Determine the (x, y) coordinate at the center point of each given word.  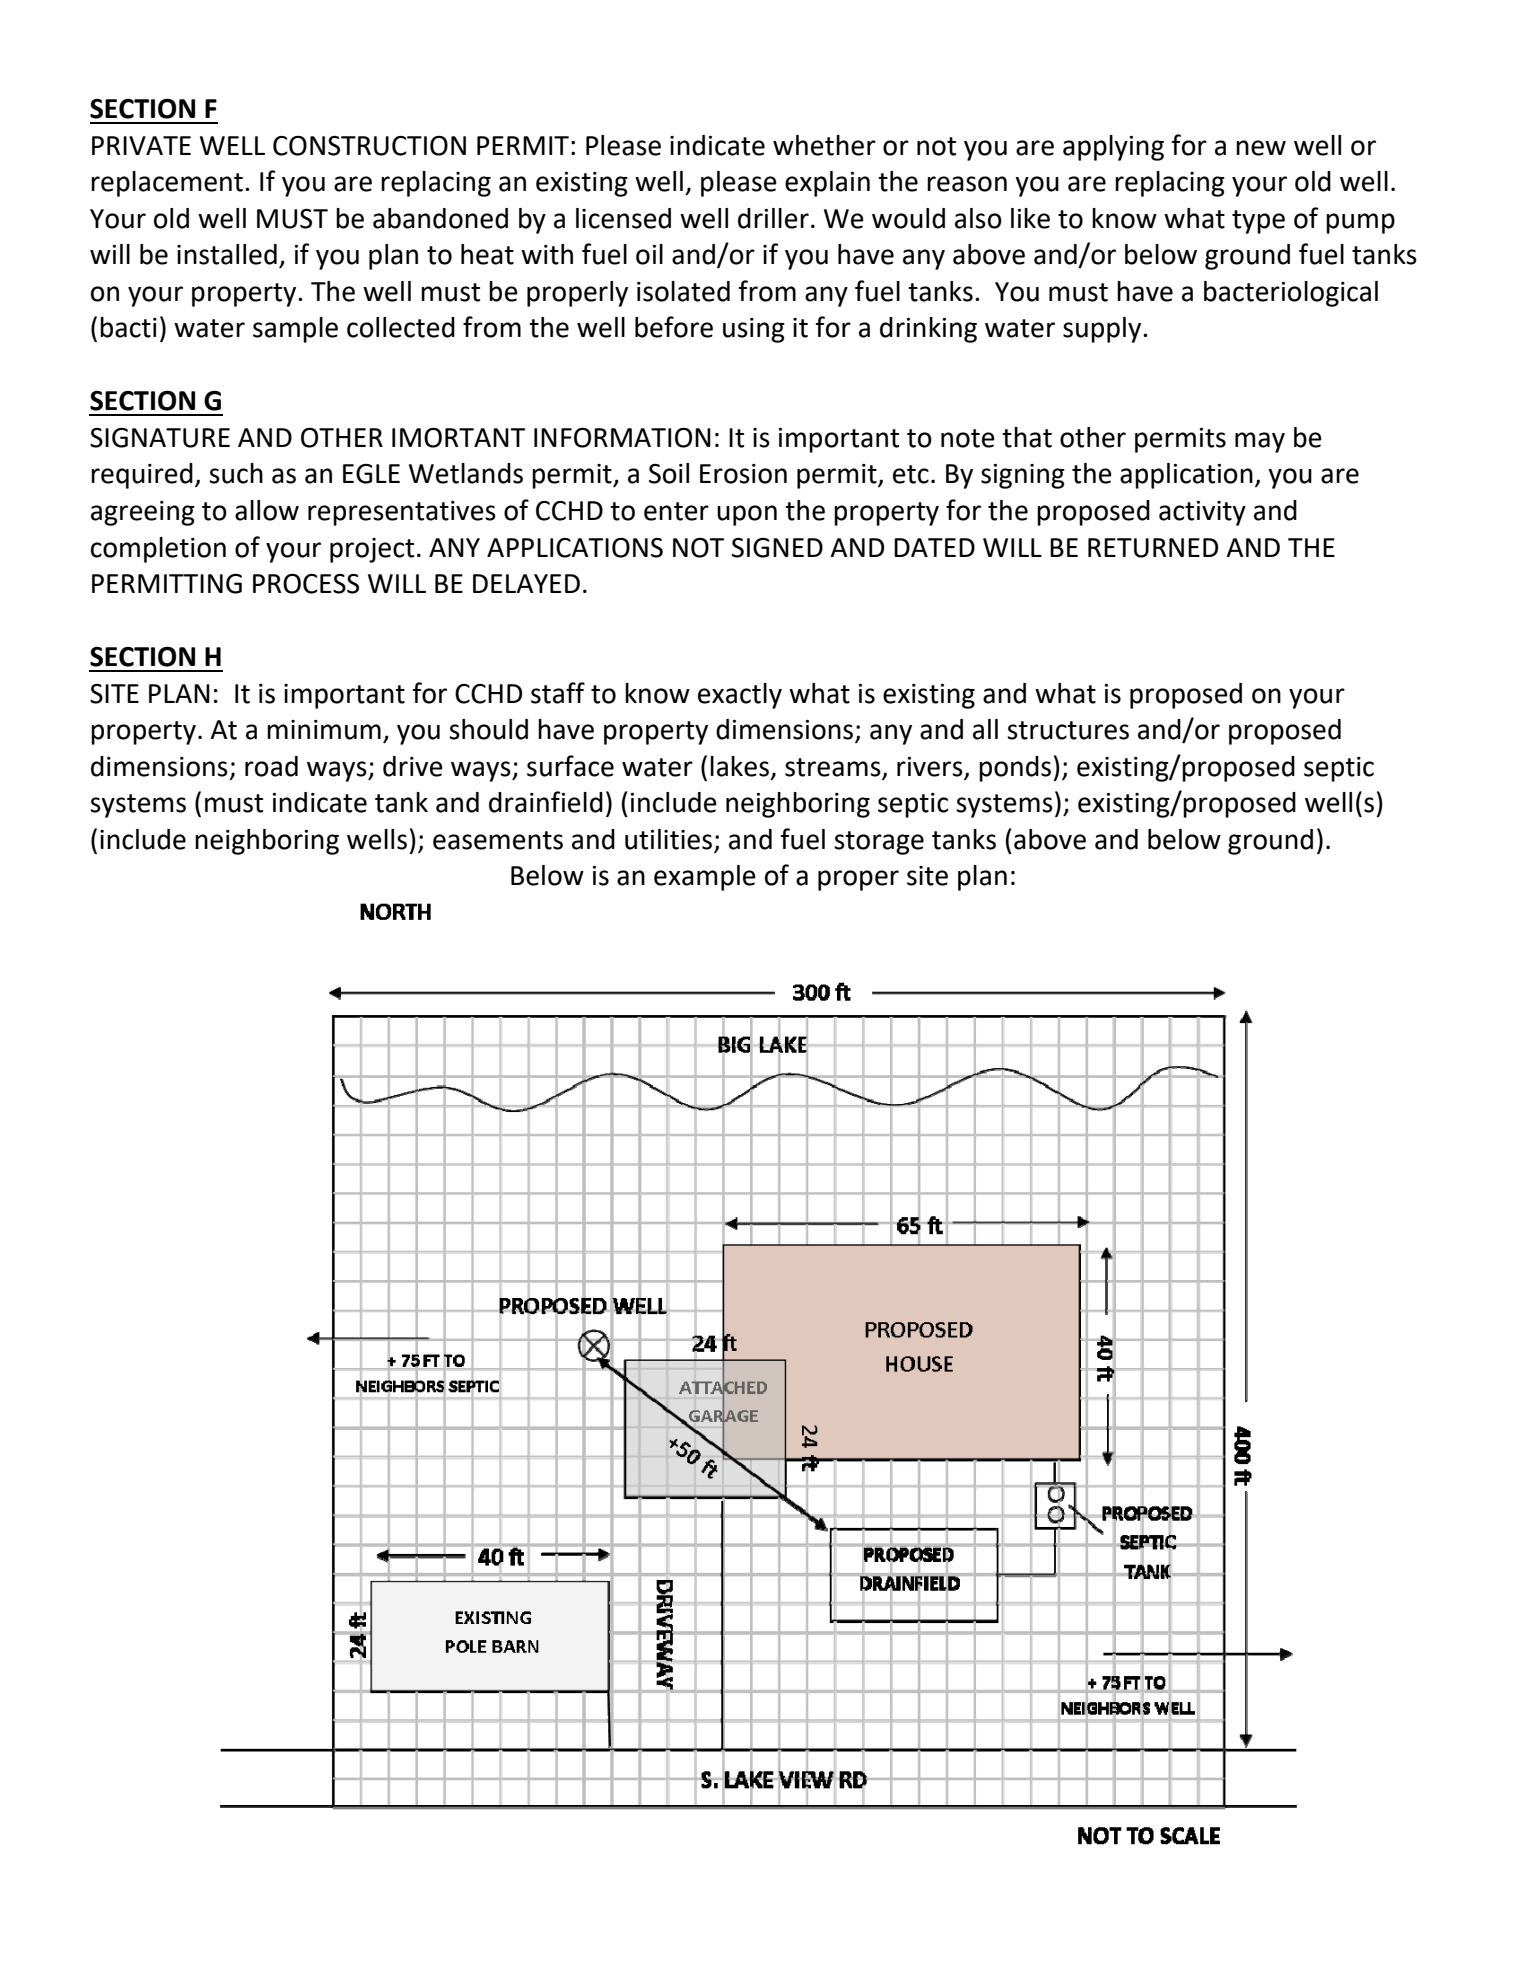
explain (827, 184)
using (754, 330)
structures (1068, 730)
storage (879, 843)
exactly (740, 696)
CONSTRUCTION (369, 146)
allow (267, 510)
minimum (324, 730)
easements (498, 840)
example (705, 878)
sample (295, 330)
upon (747, 515)
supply (1103, 330)
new (1261, 148)
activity (1202, 513)
